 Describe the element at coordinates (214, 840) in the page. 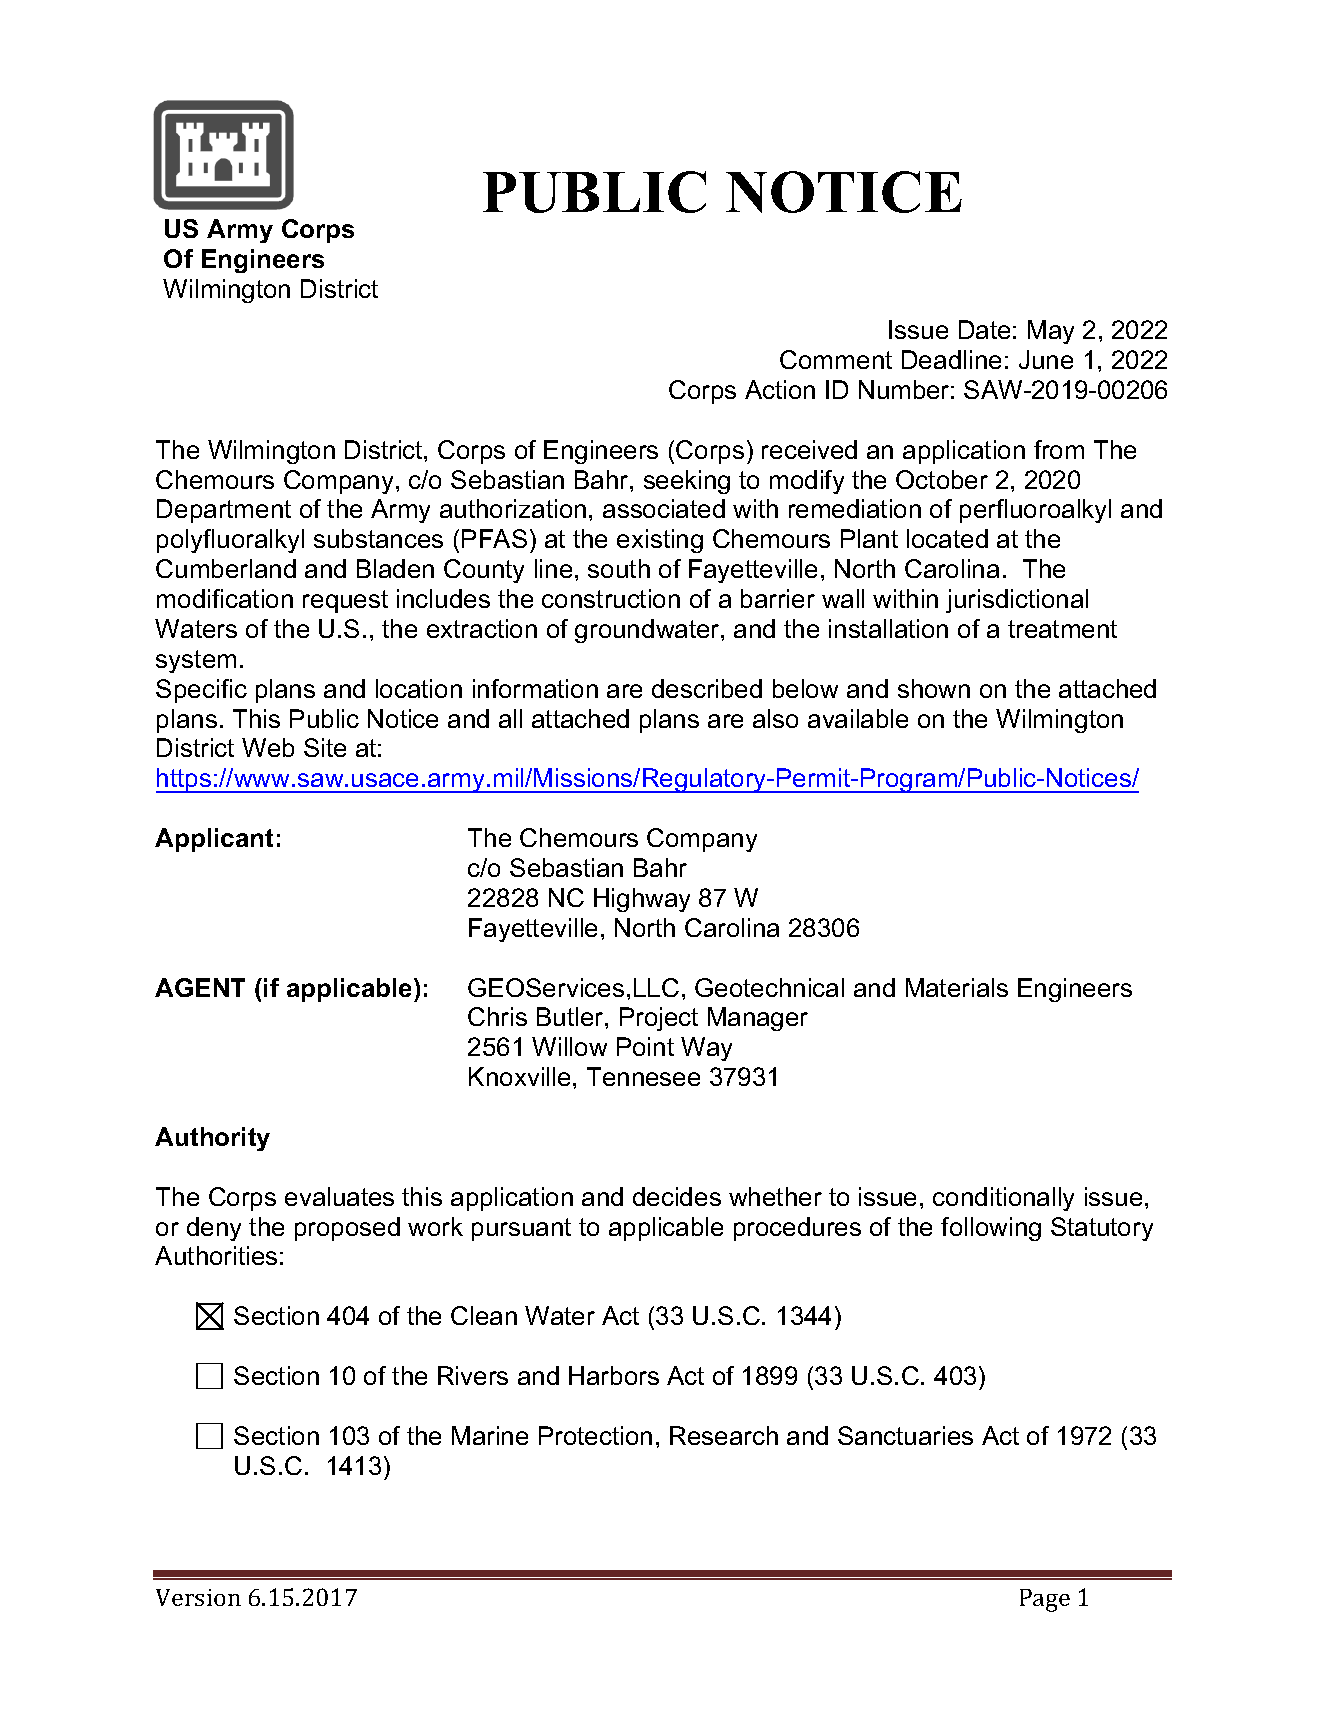

I see `Applicant` at that location.
